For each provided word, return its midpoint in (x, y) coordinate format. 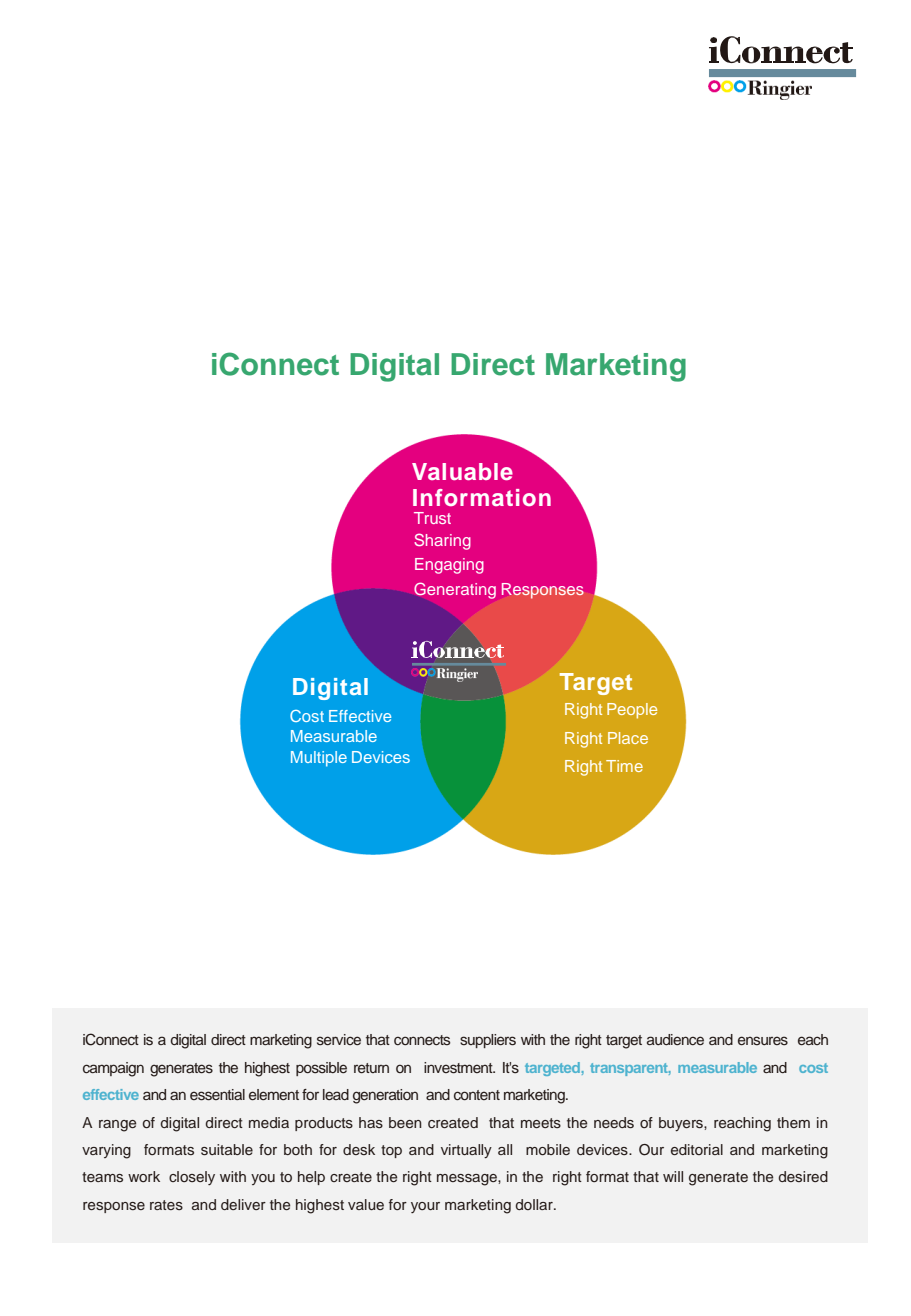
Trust (432, 518)
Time (624, 766)
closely (192, 1178)
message (468, 1180)
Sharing (442, 541)
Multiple (319, 759)
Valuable (462, 471)
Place (628, 738)
